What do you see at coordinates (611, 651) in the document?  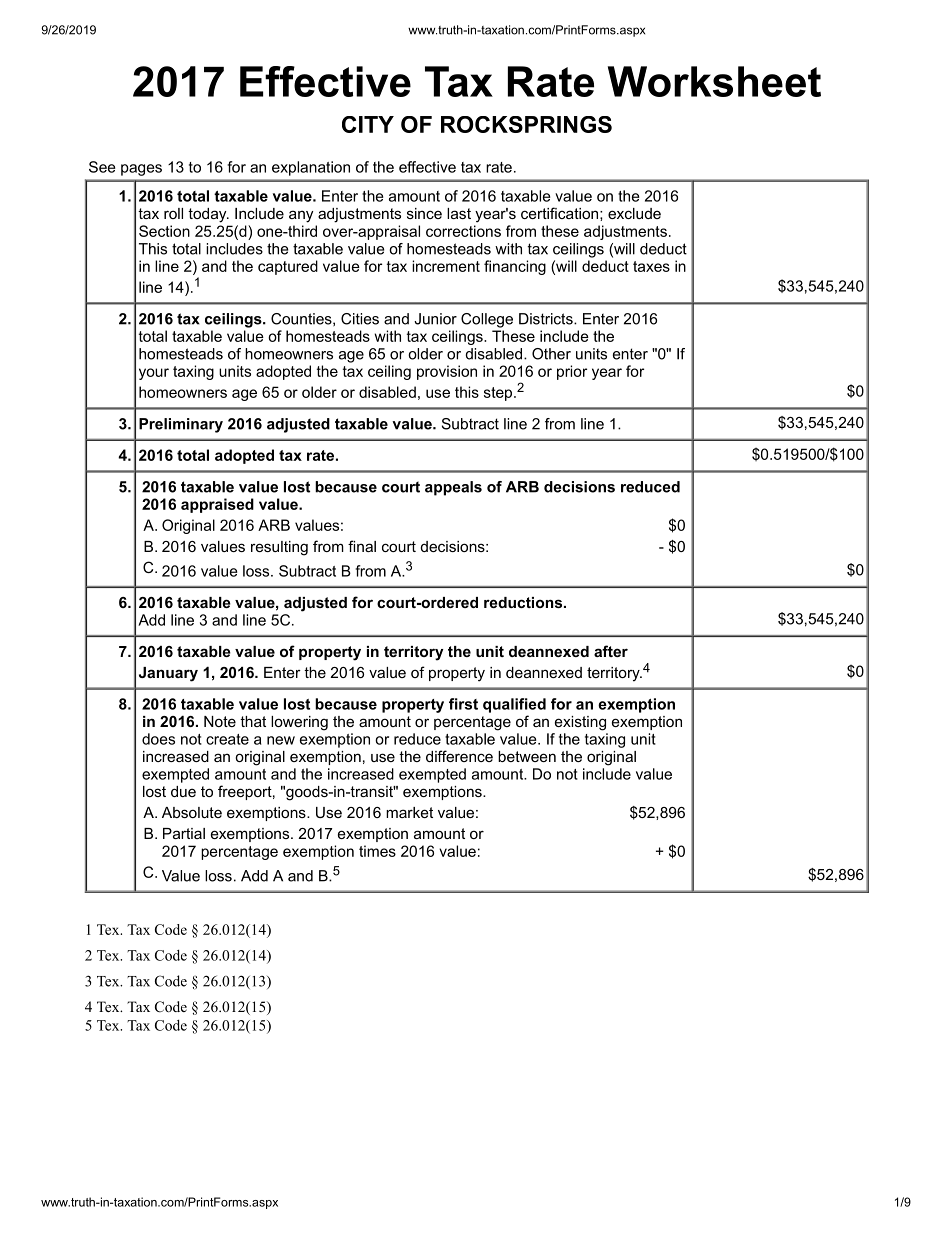 I see `after` at bounding box center [611, 651].
